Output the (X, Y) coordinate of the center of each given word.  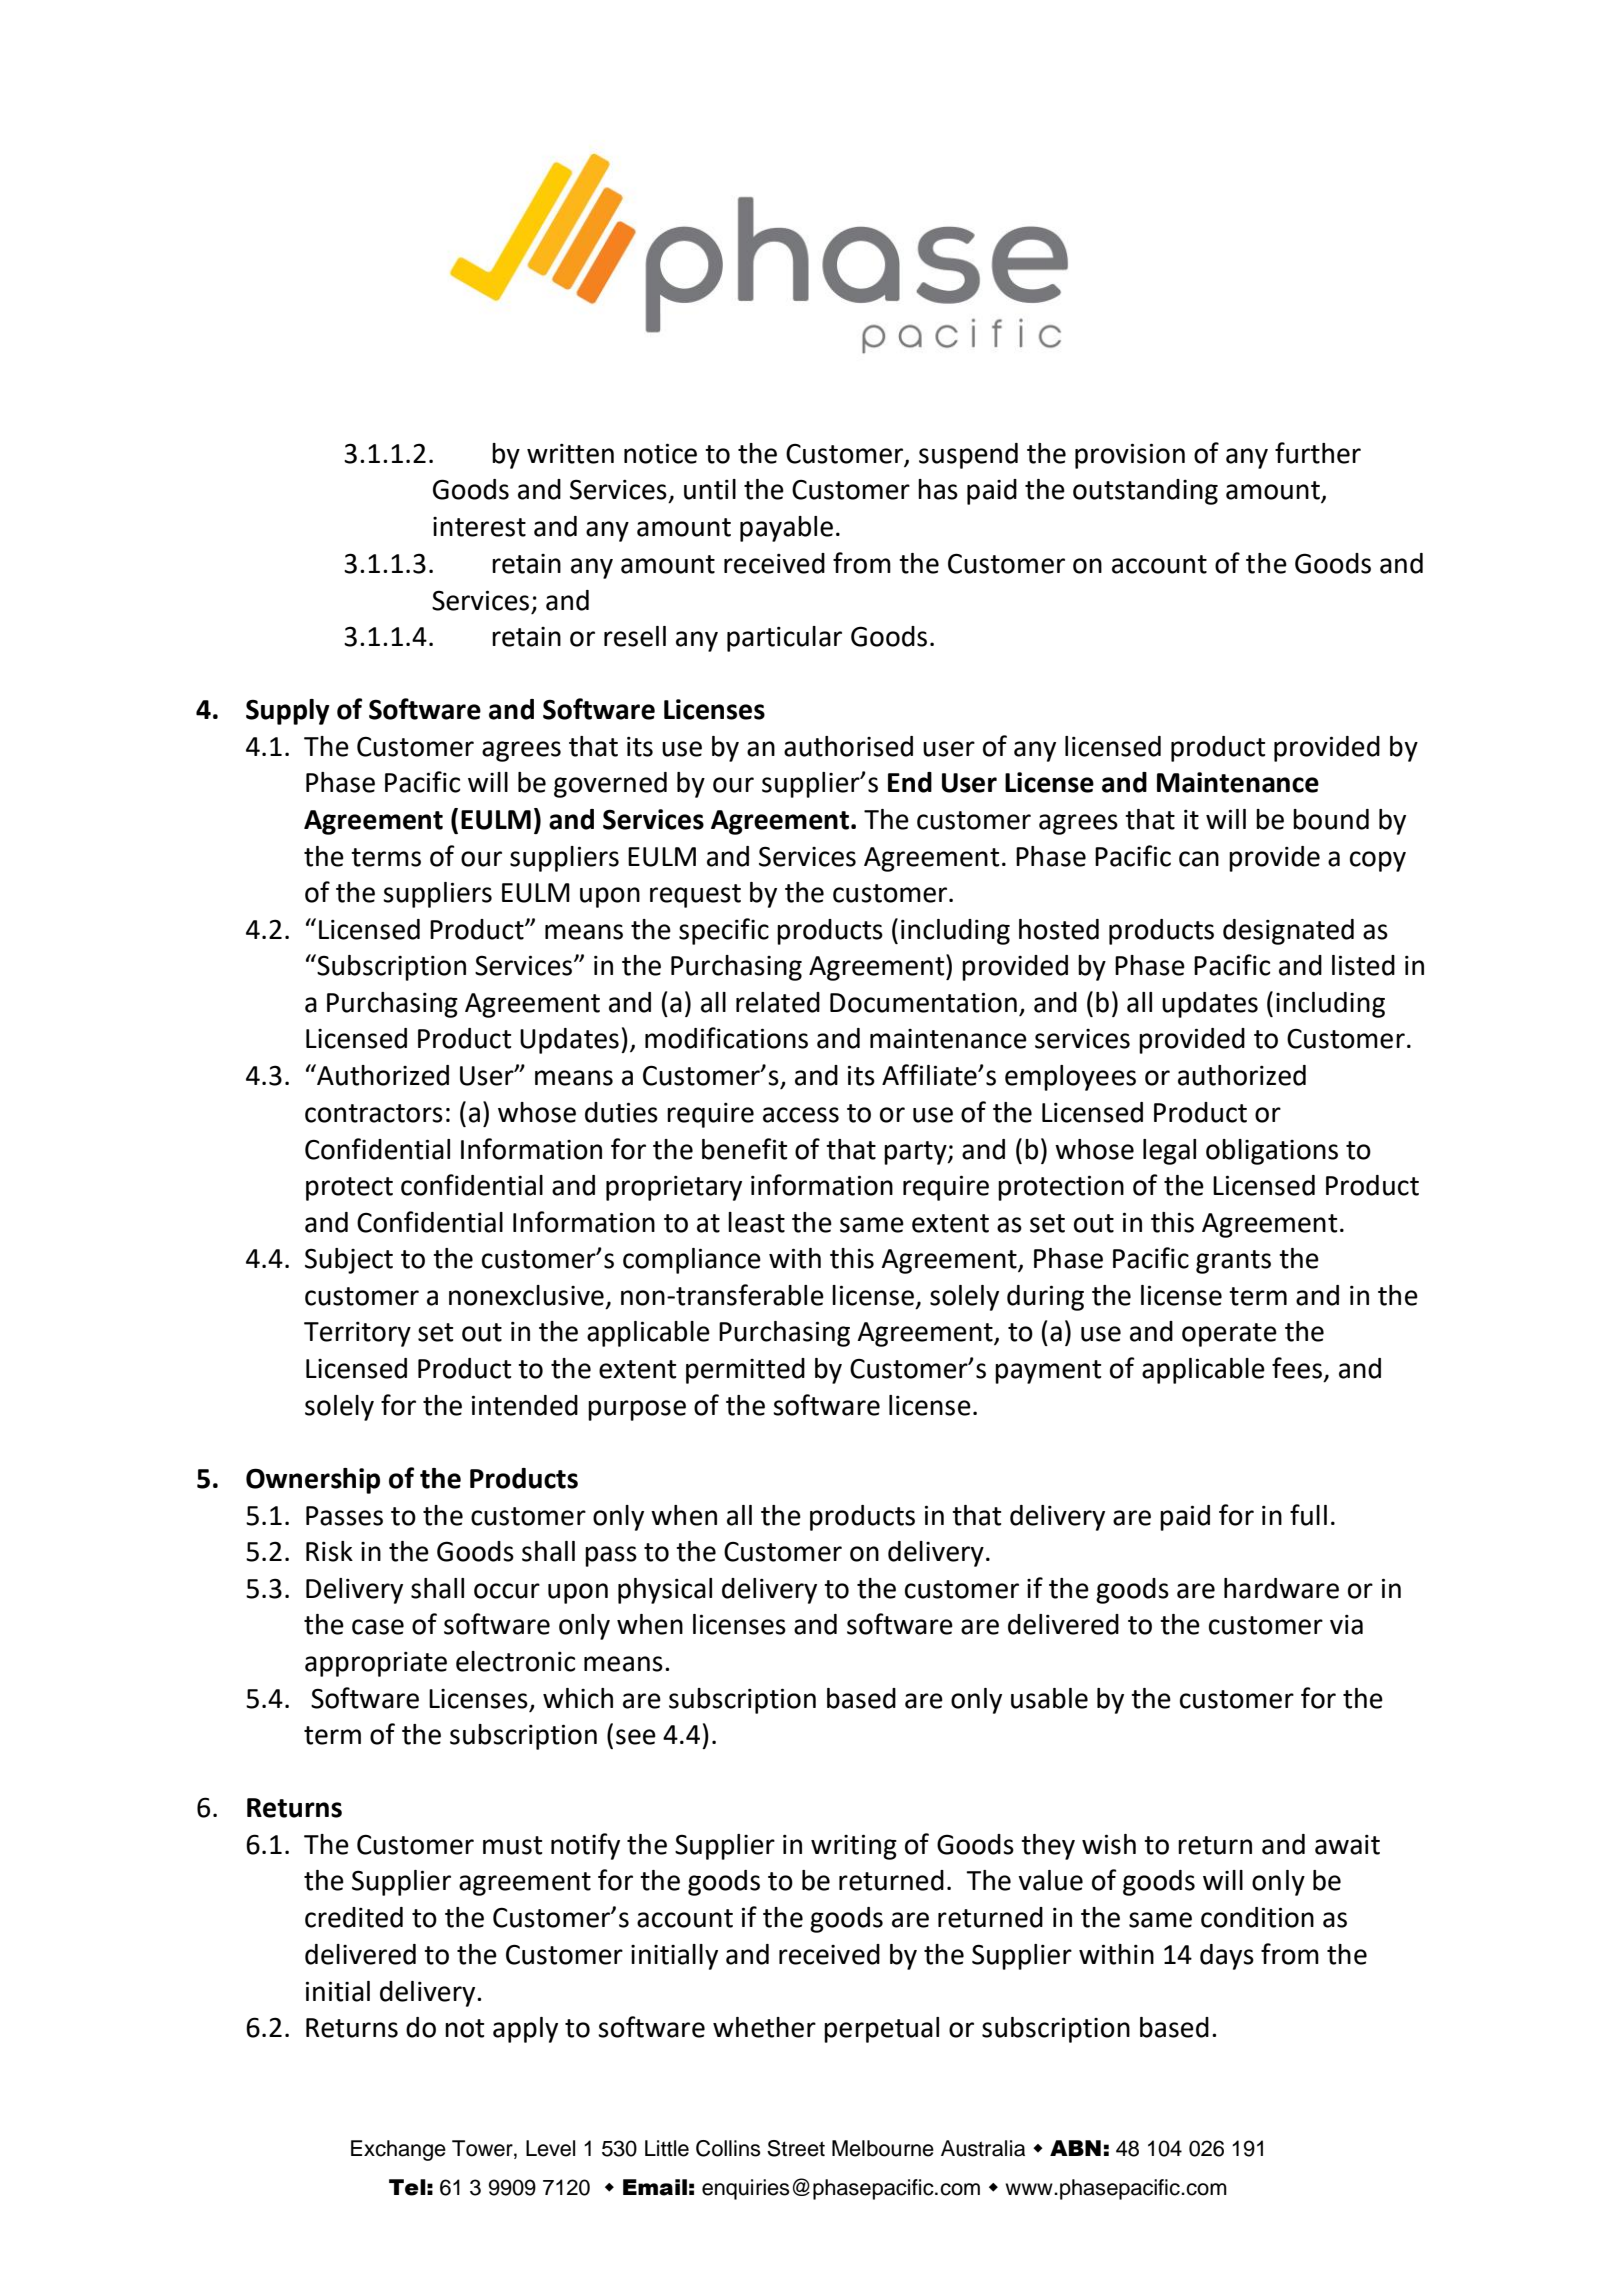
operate (1229, 1335)
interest (479, 527)
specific (724, 931)
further (1318, 453)
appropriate (376, 1664)
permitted (745, 1371)
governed (610, 785)
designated (1288, 932)
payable (786, 529)
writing (854, 1847)
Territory (357, 1334)
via (1346, 1625)
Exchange (398, 2150)
